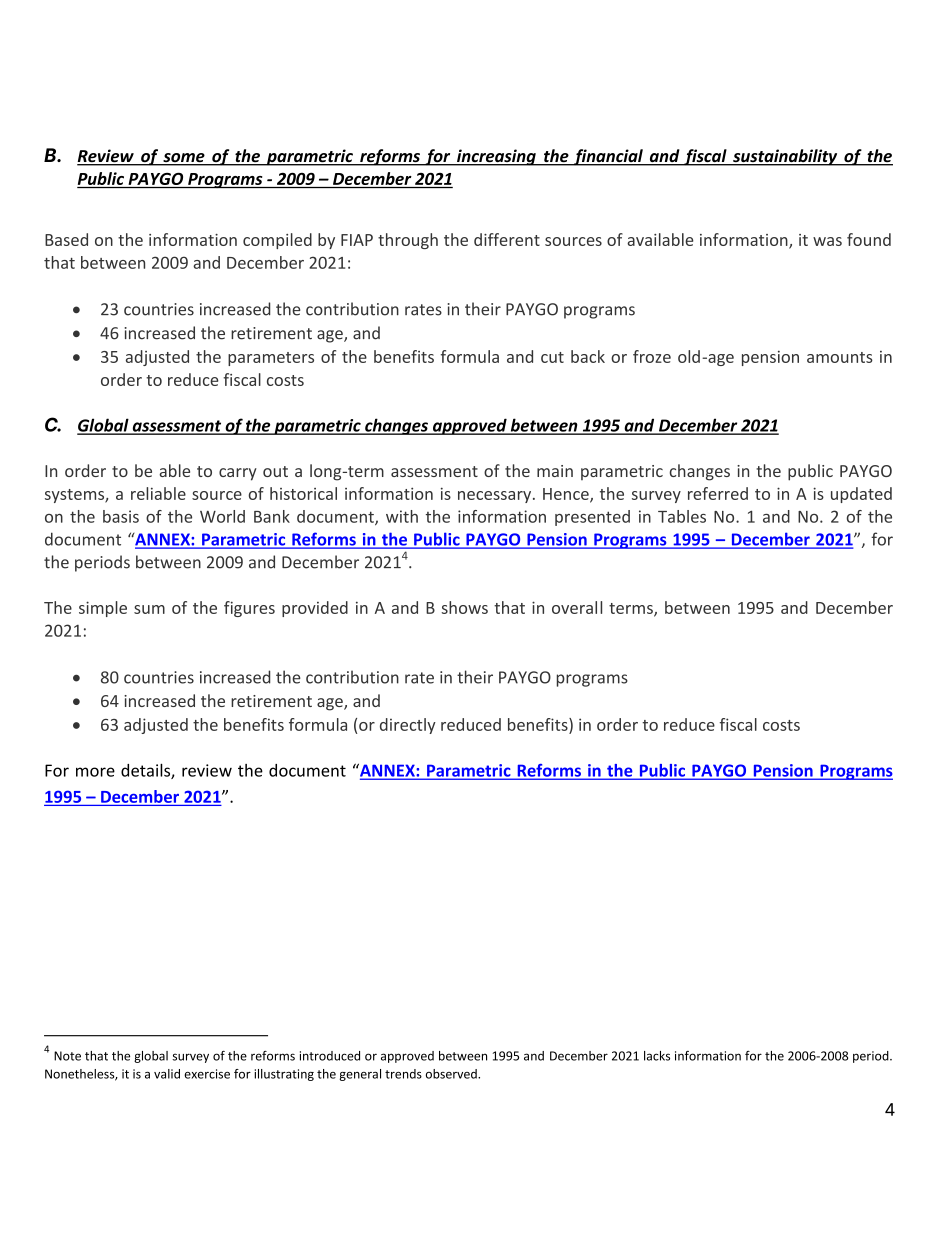 The image size is (952, 1233). Describe the element at coordinates (408, 726) in the document. I see `directly` at that location.
